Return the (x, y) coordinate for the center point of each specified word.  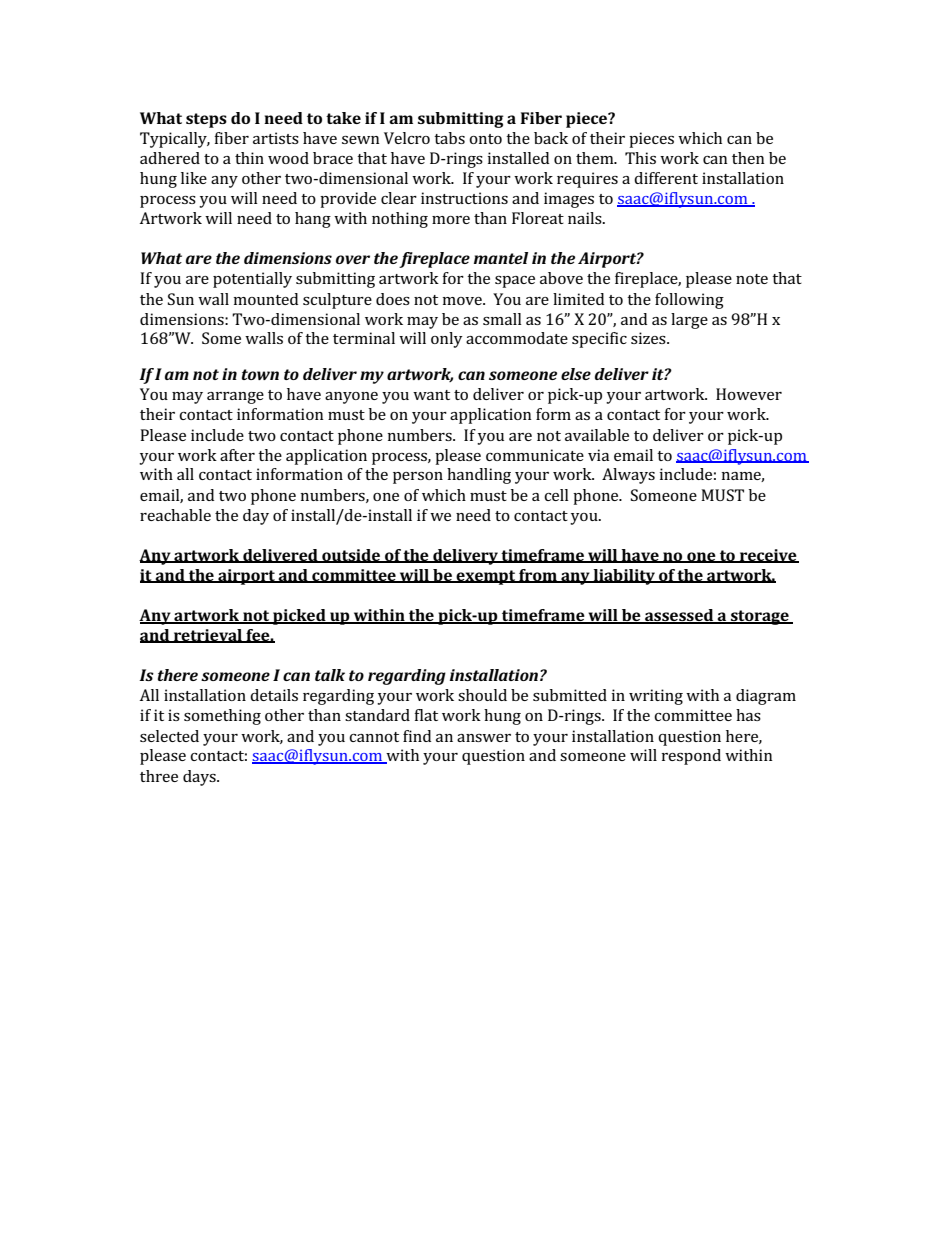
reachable (175, 515)
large (689, 321)
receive (768, 556)
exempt (486, 577)
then (748, 158)
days (200, 778)
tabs (449, 138)
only (447, 340)
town (260, 374)
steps (206, 120)
